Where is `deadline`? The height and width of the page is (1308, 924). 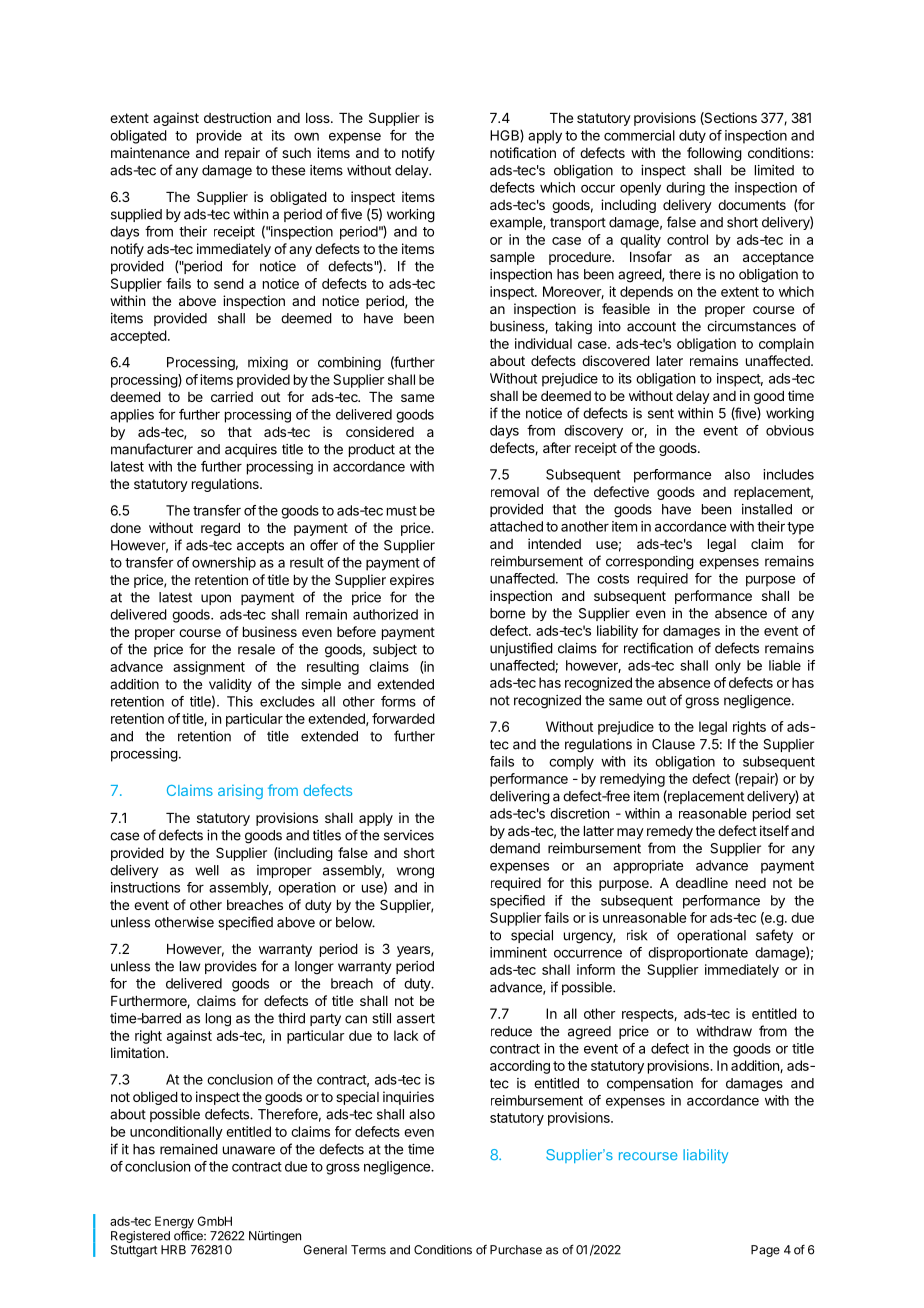
deadline is located at coordinates (702, 882).
